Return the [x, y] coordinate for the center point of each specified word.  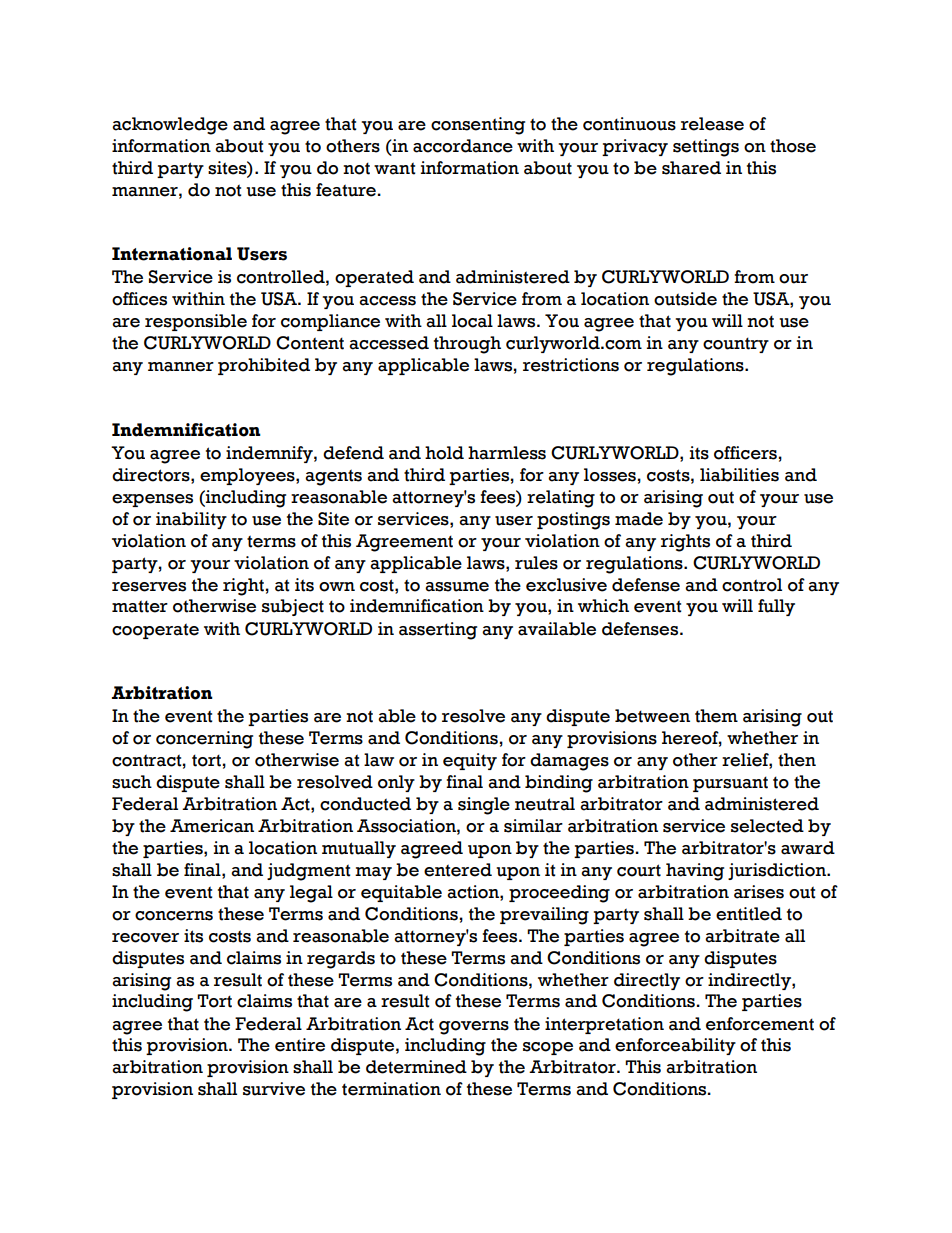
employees [248, 476]
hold [444, 453]
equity [470, 761]
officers [745, 453]
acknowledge [170, 126]
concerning [204, 740]
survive [274, 1089]
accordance [463, 146]
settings [706, 148]
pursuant [730, 784]
